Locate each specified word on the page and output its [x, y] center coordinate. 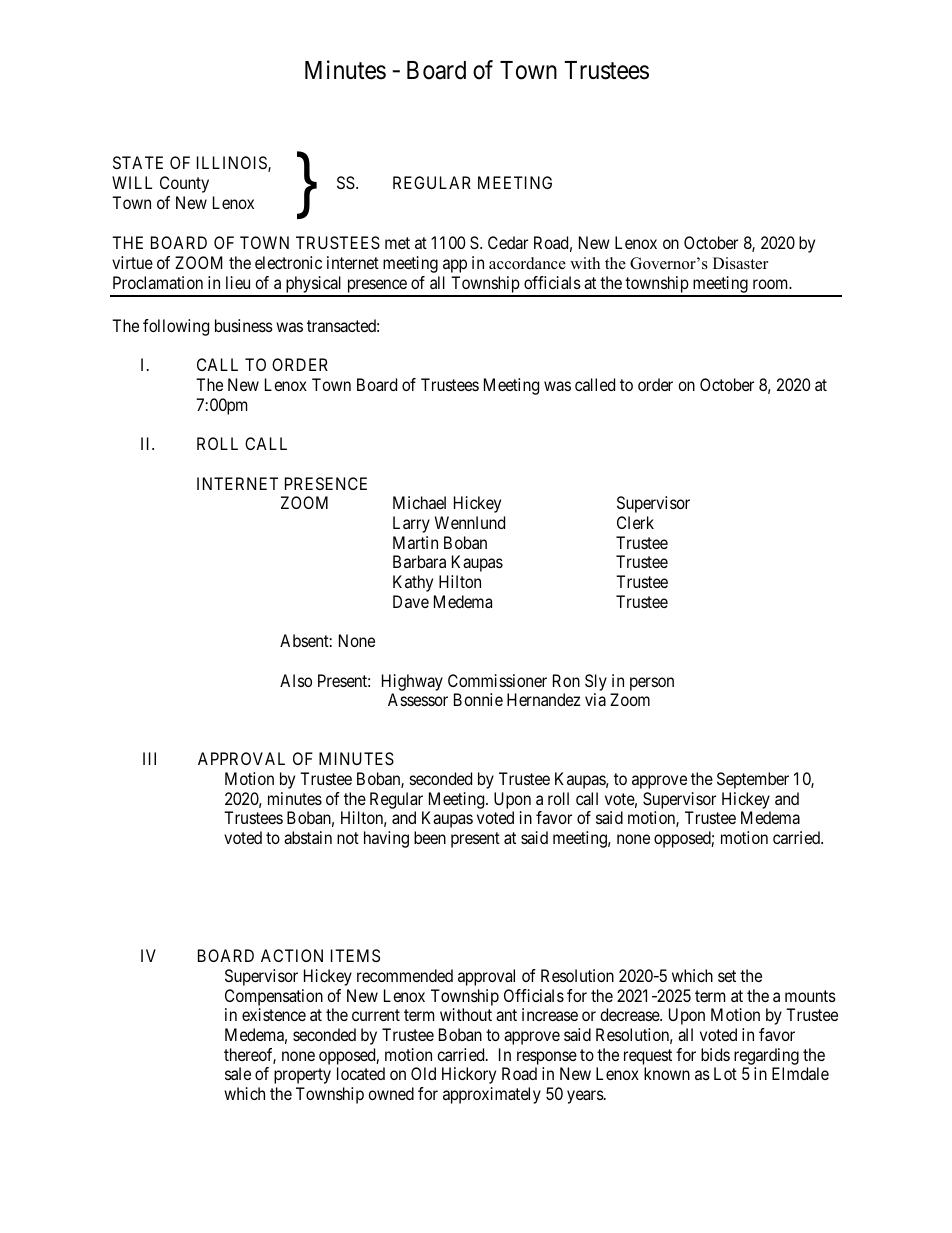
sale [238, 1073]
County [184, 184]
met [397, 243]
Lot [725, 1073]
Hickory [469, 1075]
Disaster [740, 263]
